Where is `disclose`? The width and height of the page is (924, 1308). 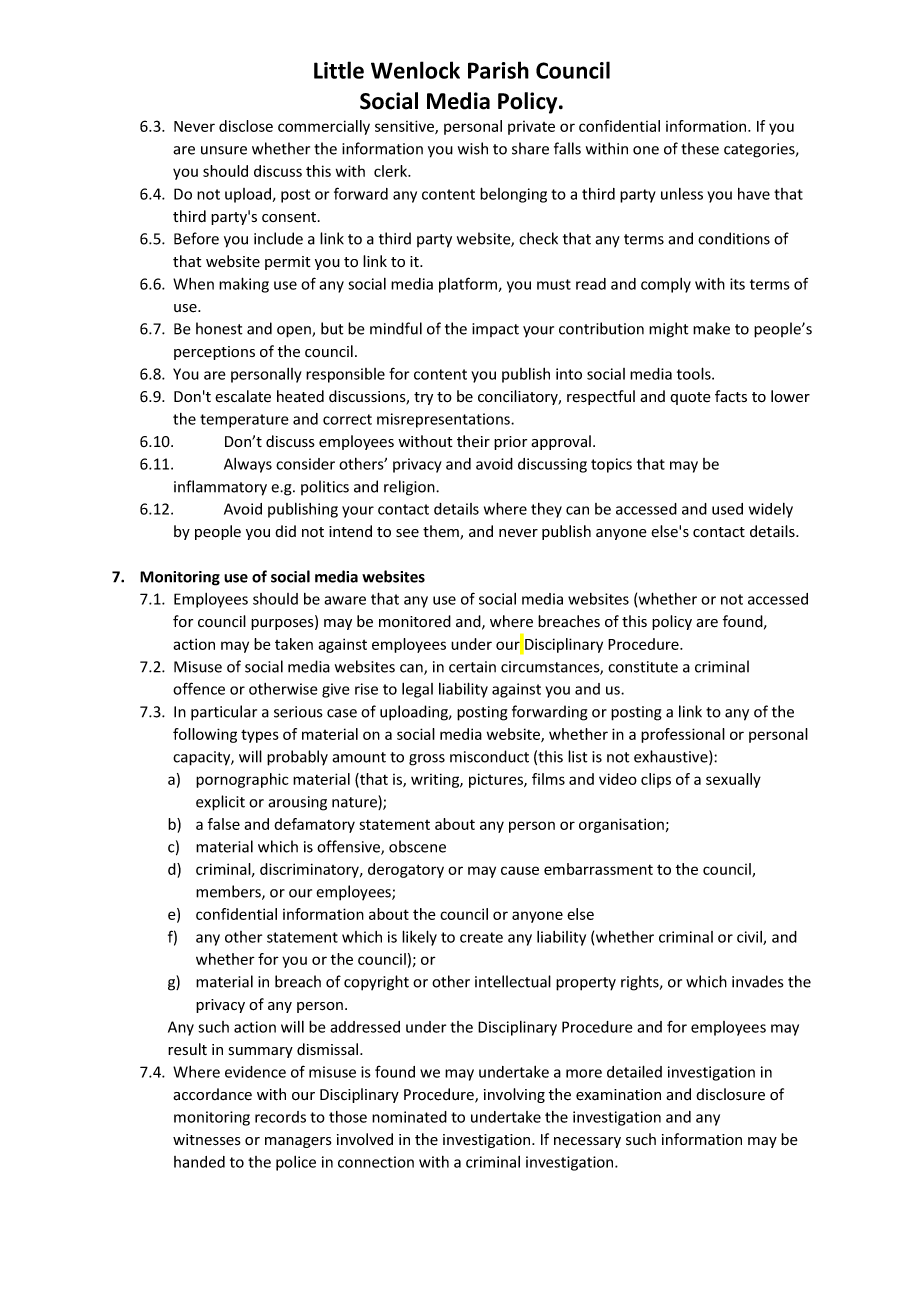
disclose is located at coordinates (246, 126).
